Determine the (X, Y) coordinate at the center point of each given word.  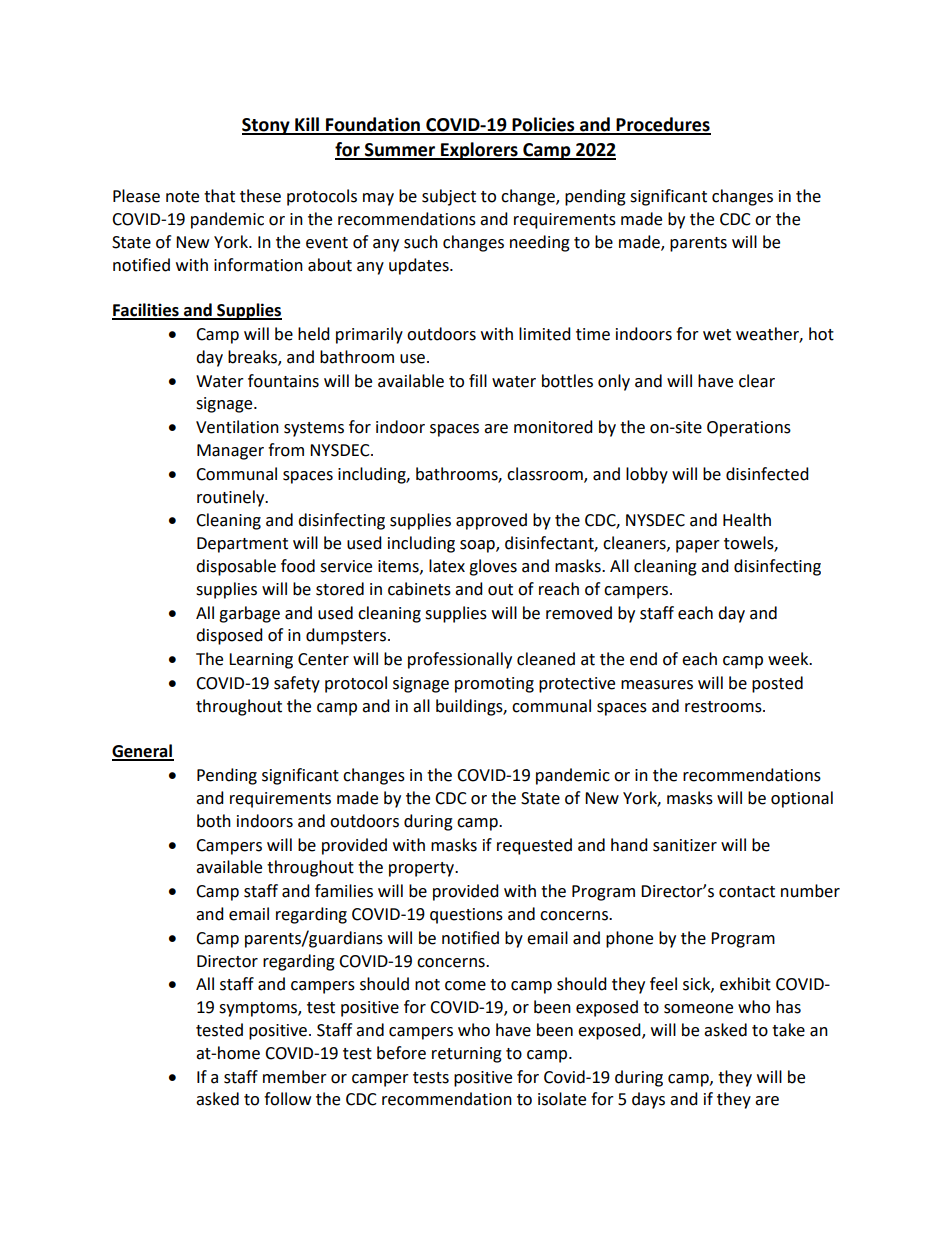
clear (757, 381)
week (789, 659)
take (788, 1030)
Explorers (479, 151)
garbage (249, 614)
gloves (493, 567)
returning (467, 1055)
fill (478, 380)
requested (534, 846)
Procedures (662, 125)
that (219, 196)
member (295, 1077)
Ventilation (237, 427)
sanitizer (685, 845)
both (214, 821)
